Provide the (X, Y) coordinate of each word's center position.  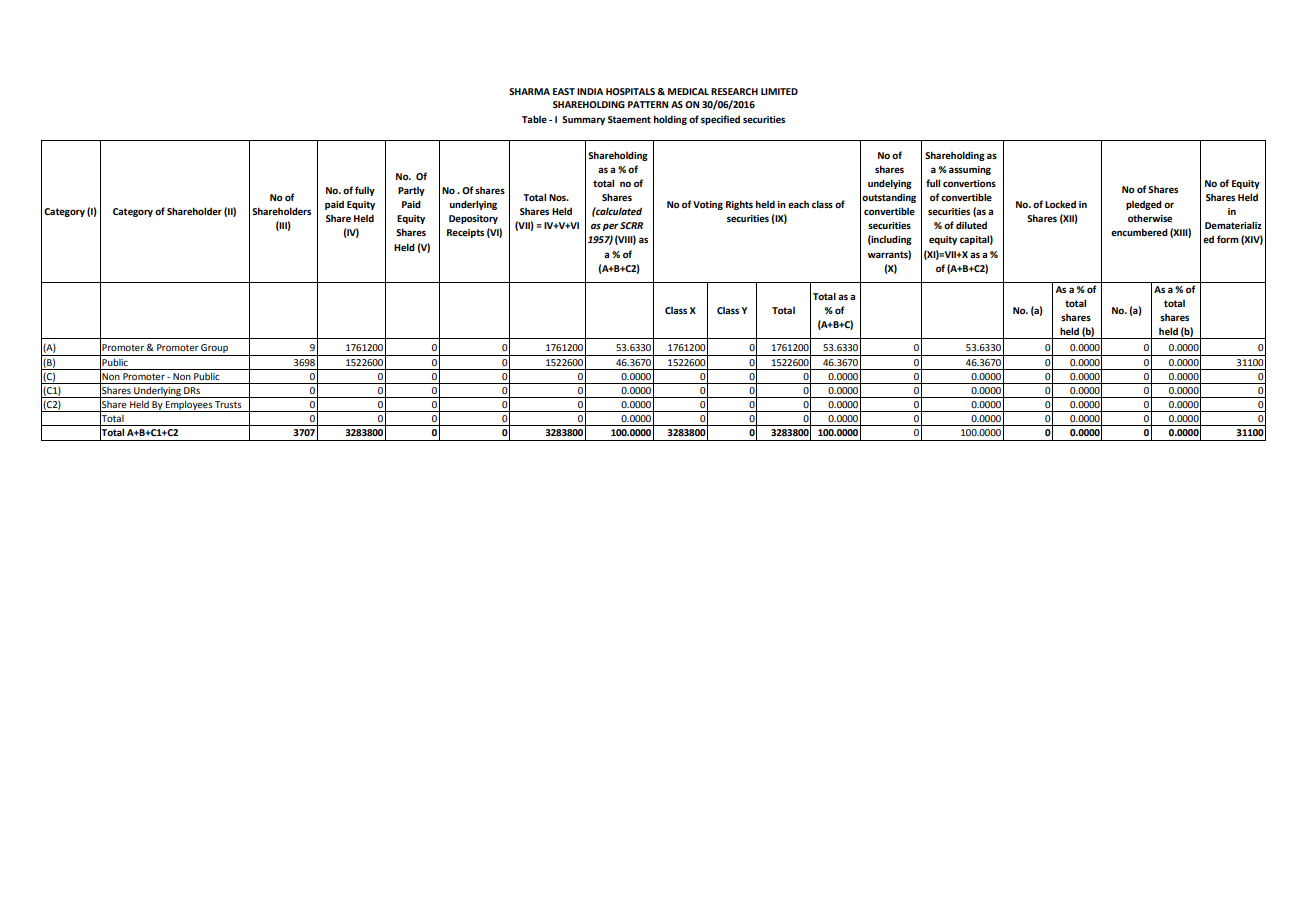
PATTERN (648, 104)
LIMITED (779, 91)
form (1228, 239)
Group (215, 350)
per (610, 227)
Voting (708, 205)
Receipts (465, 233)
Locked (1060, 204)
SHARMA (529, 91)
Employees (189, 406)
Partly (411, 191)
